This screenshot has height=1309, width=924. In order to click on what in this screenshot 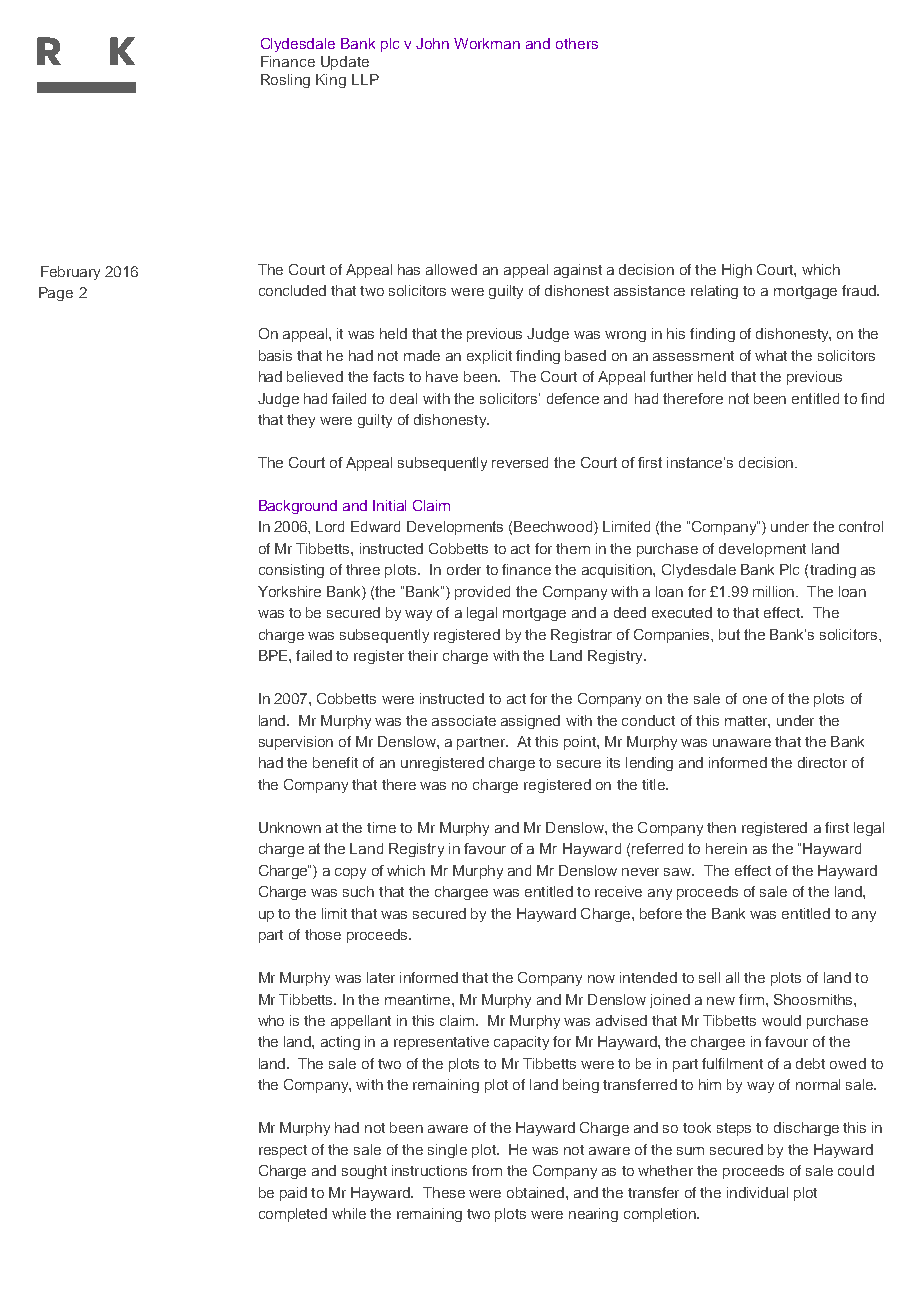, I will do `click(771, 355)`.
